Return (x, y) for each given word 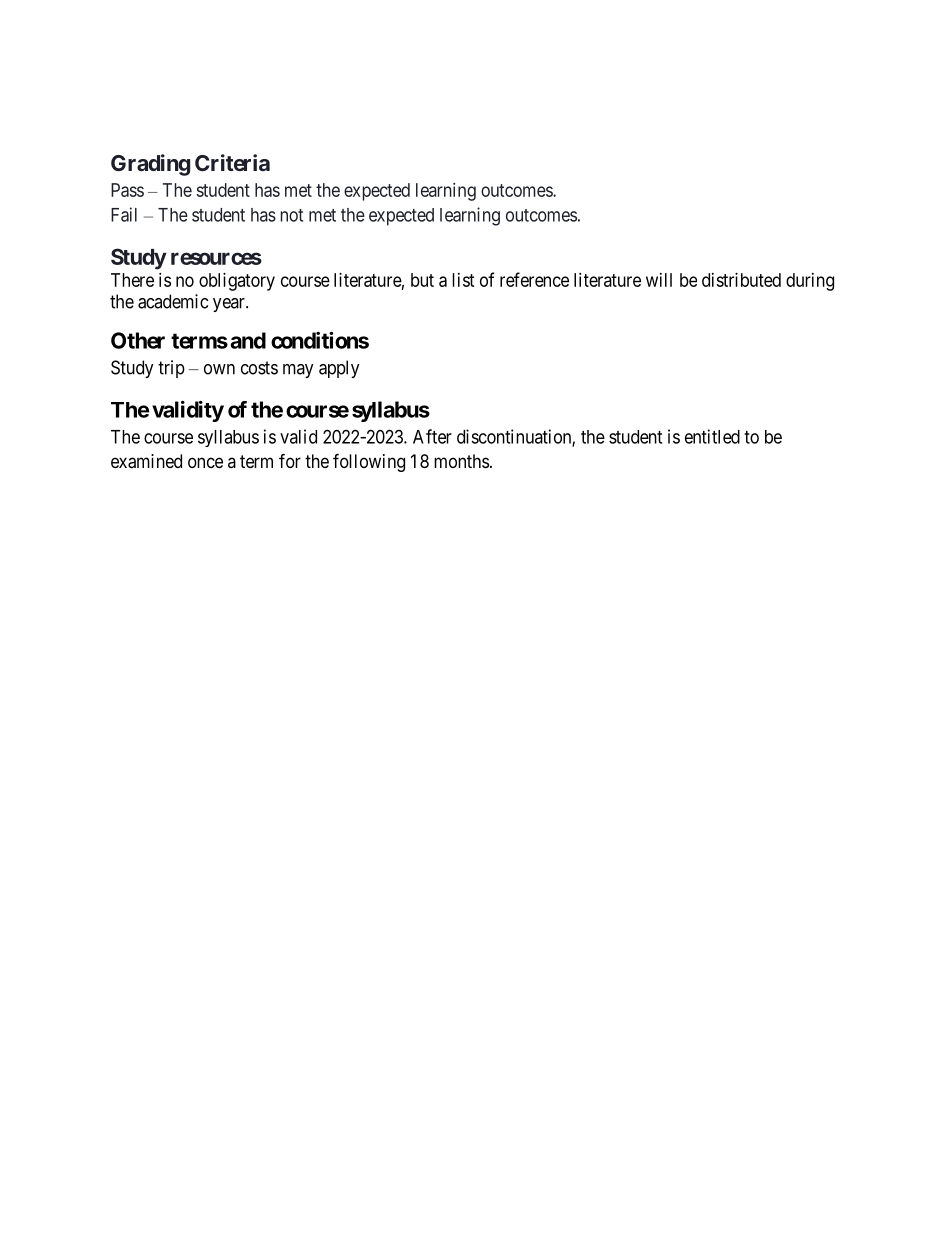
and (248, 340)
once (205, 462)
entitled (712, 436)
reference (534, 279)
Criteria (232, 162)
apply (339, 369)
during (810, 282)
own (219, 369)
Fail (124, 214)
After (432, 436)
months (461, 461)
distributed (741, 280)
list (463, 280)
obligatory (237, 282)
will (659, 280)
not (292, 215)
